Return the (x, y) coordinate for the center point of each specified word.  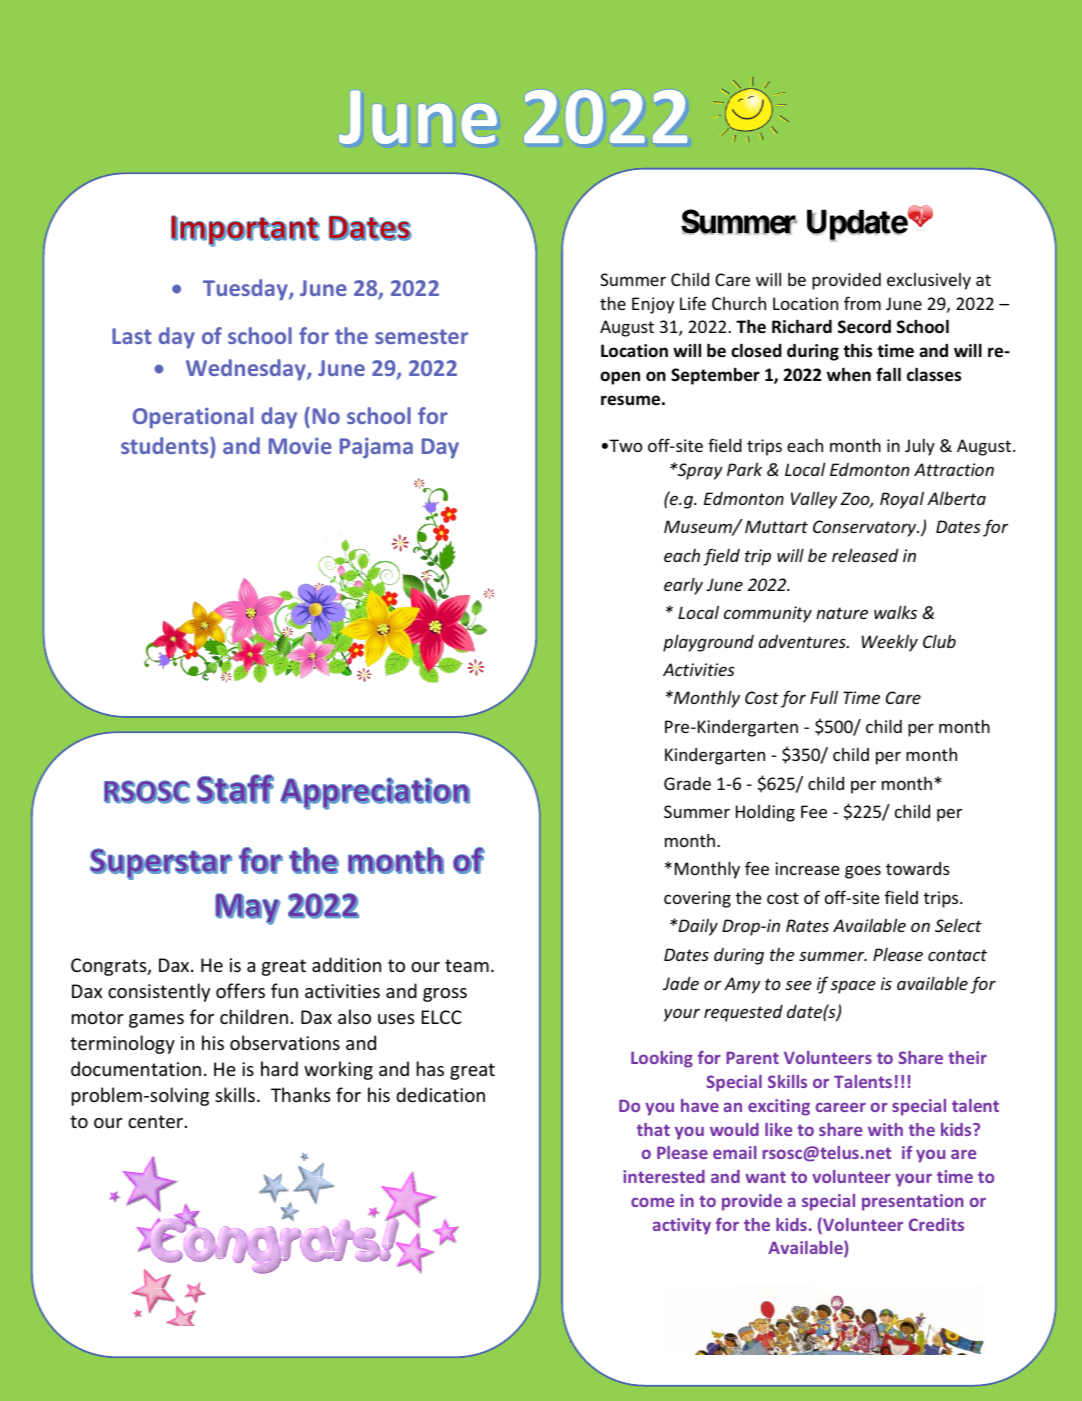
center (155, 1121)
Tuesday (246, 290)
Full (824, 697)
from (862, 303)
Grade (687, 783)
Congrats (110, 967)
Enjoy (653, 305)
